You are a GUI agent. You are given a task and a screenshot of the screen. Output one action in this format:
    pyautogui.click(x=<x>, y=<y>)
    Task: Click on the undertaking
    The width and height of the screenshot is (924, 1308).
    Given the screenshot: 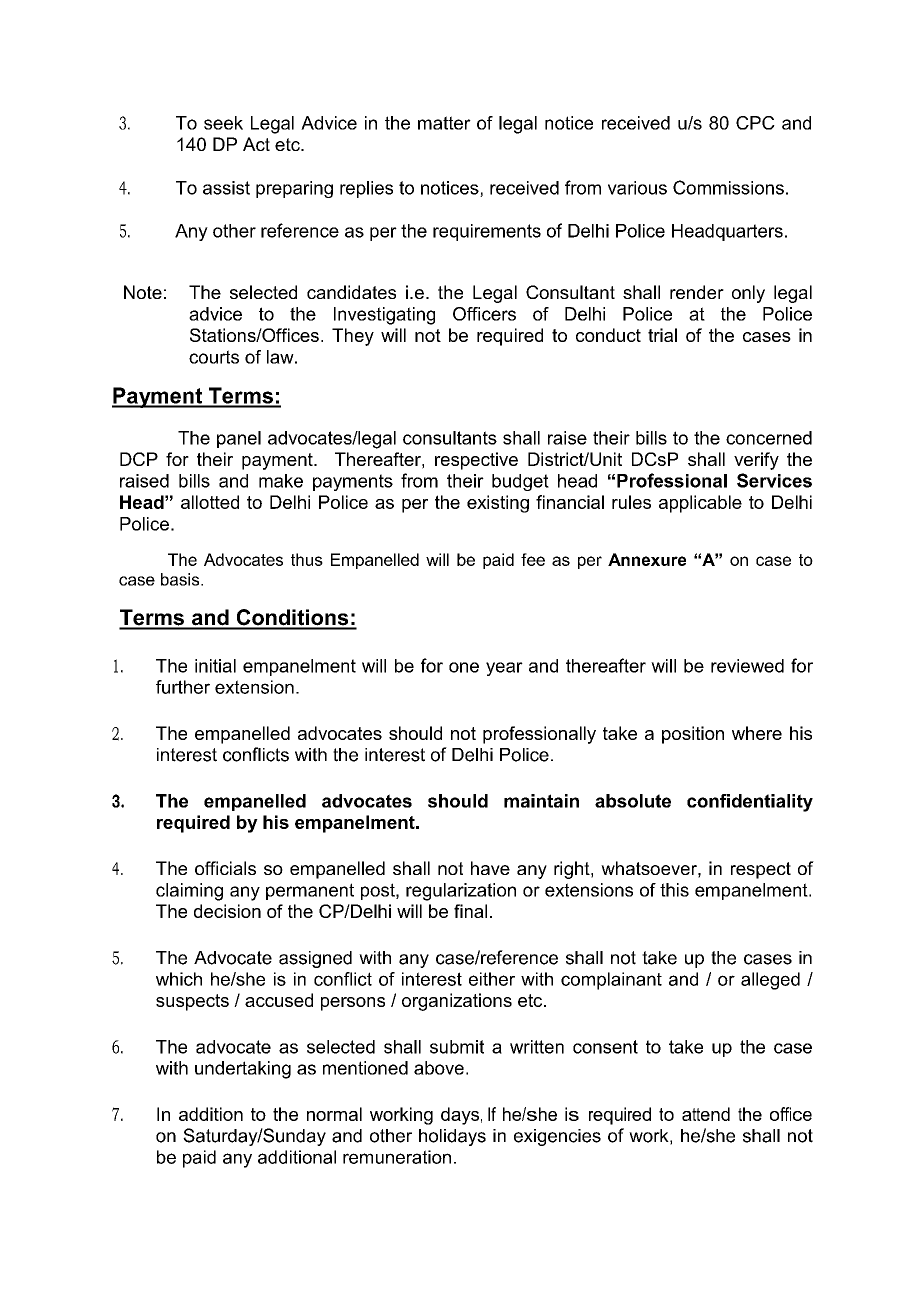 What is the action you would take?
    pyautogui.click(x=243, y=1070)
